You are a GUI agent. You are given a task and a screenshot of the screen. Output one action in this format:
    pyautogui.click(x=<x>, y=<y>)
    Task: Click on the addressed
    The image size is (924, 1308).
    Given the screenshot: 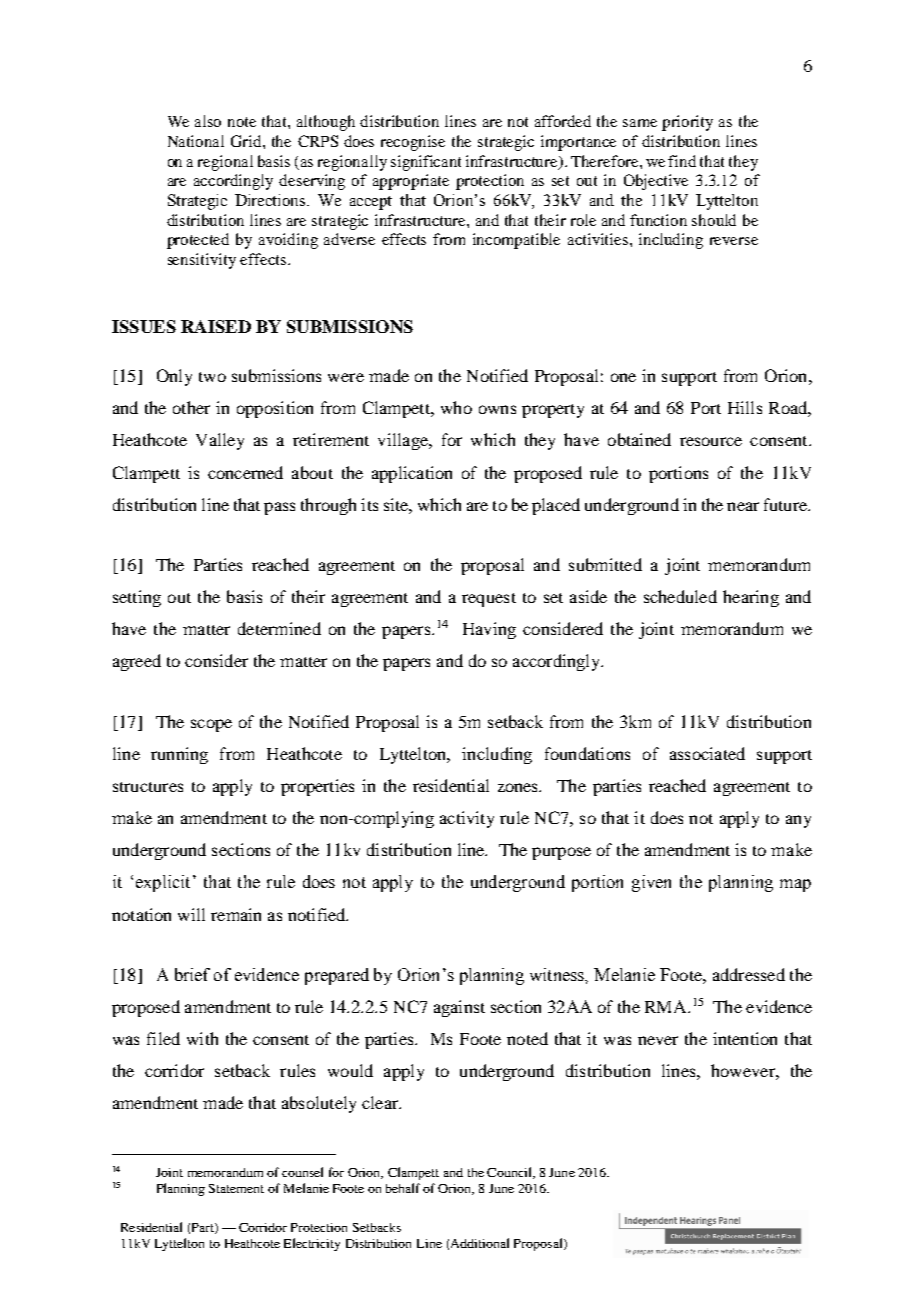 What is the action you would take?
    pyautogui.click(x=749, y=974)
